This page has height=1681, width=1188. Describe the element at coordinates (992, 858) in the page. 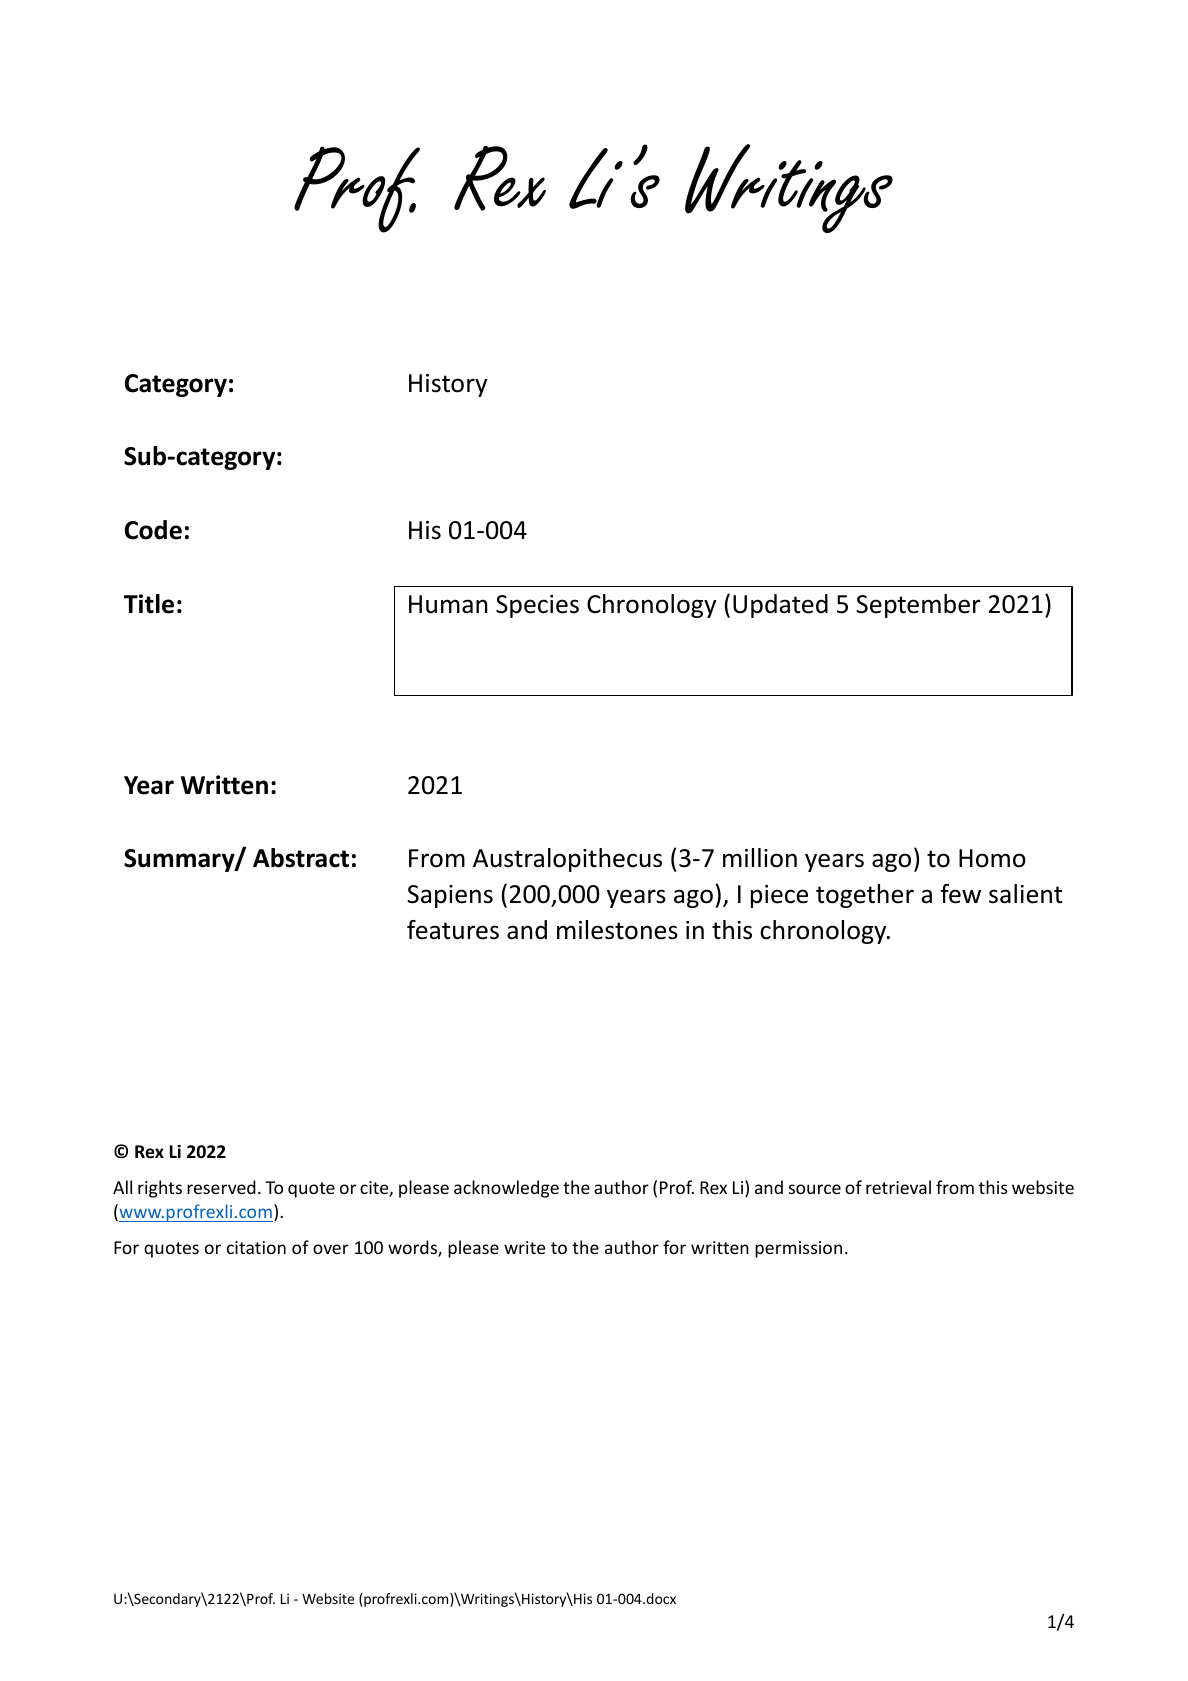

I see `Homo` at that location.
